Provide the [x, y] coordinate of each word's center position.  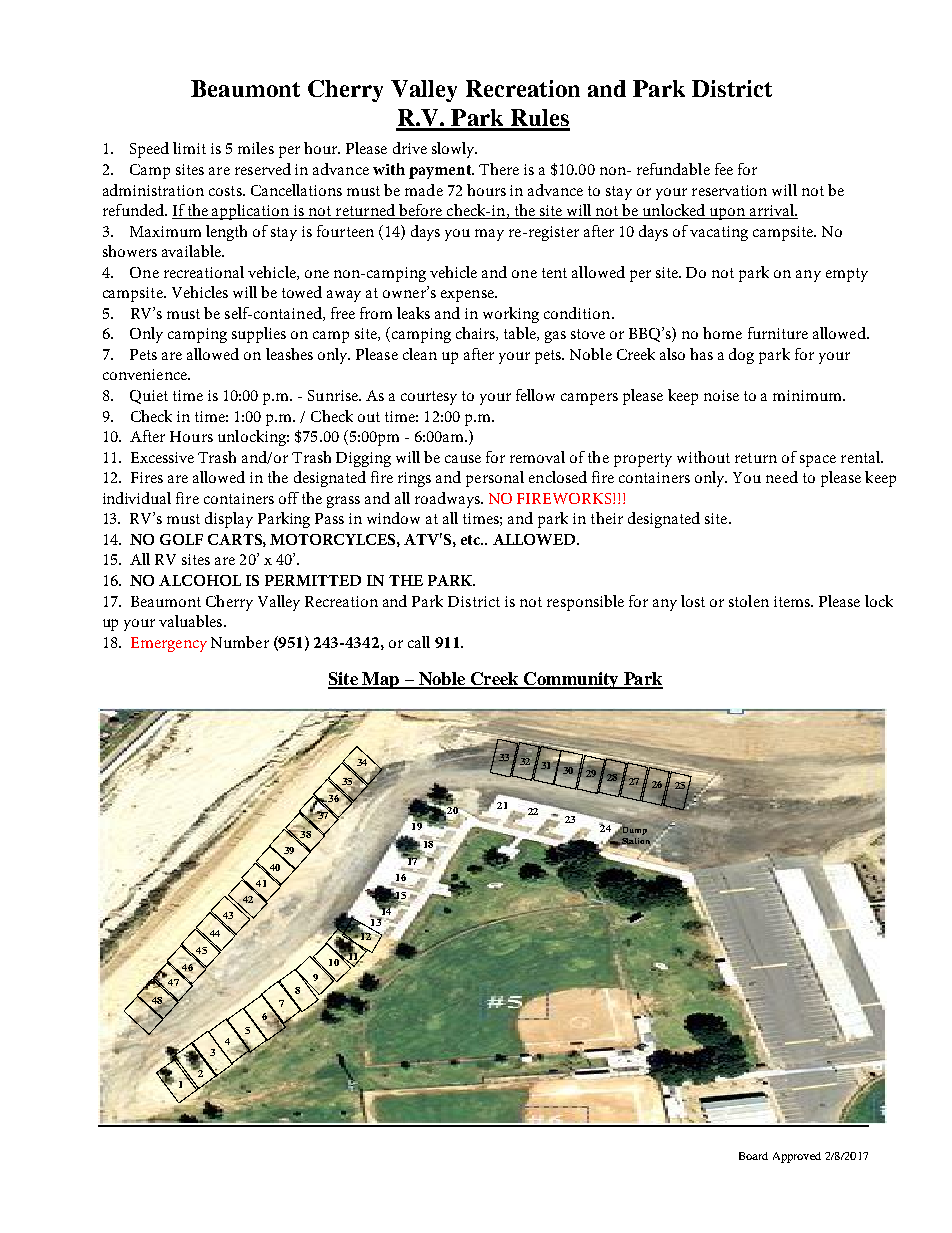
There [499, 169]
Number [240, 642]
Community [571, 680]
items [793, 601]
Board [753, 1156]
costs [226, 191]
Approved [797, 1157]
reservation [729, 190]
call [419, 642]
